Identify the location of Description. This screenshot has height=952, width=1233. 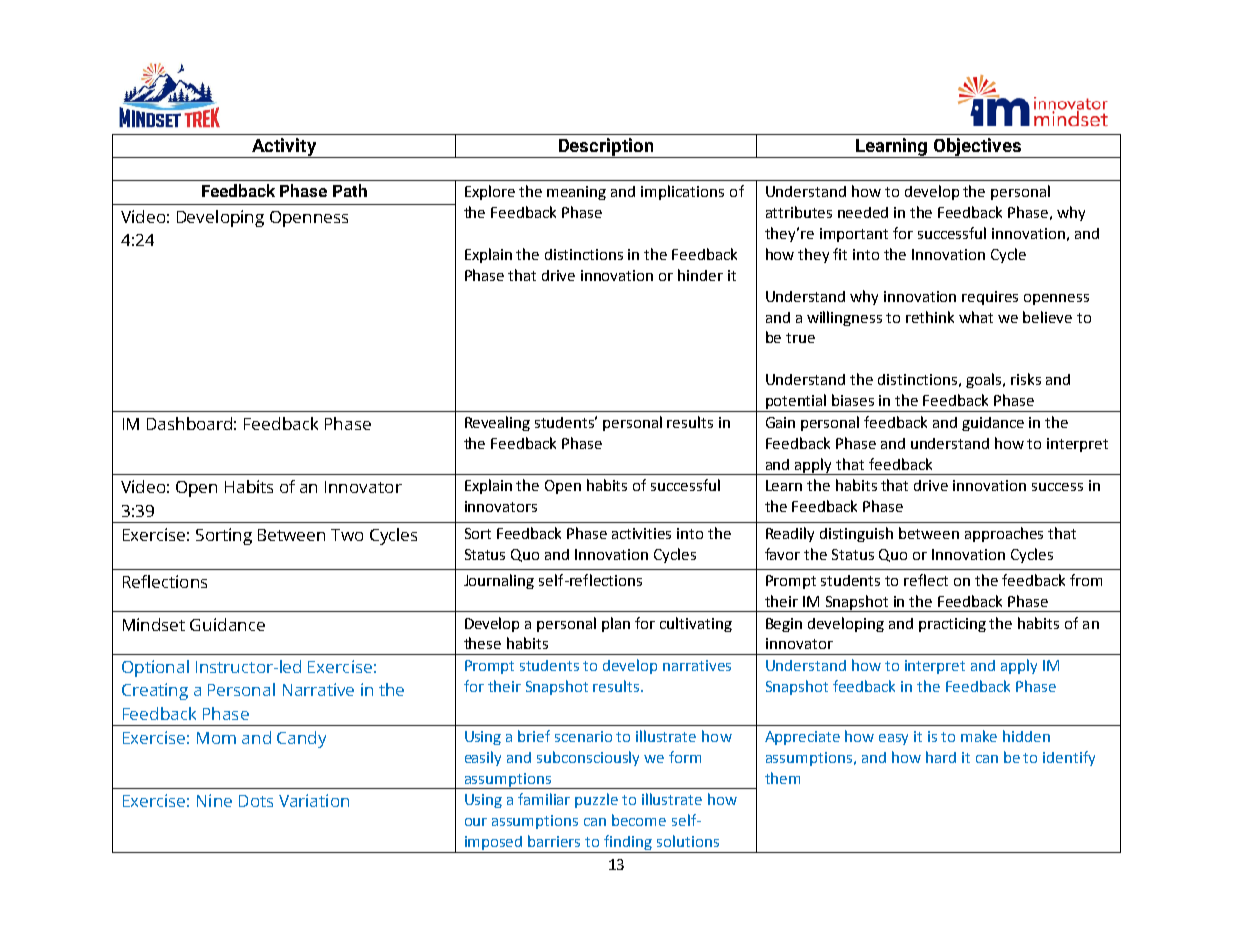
(606, 148).
